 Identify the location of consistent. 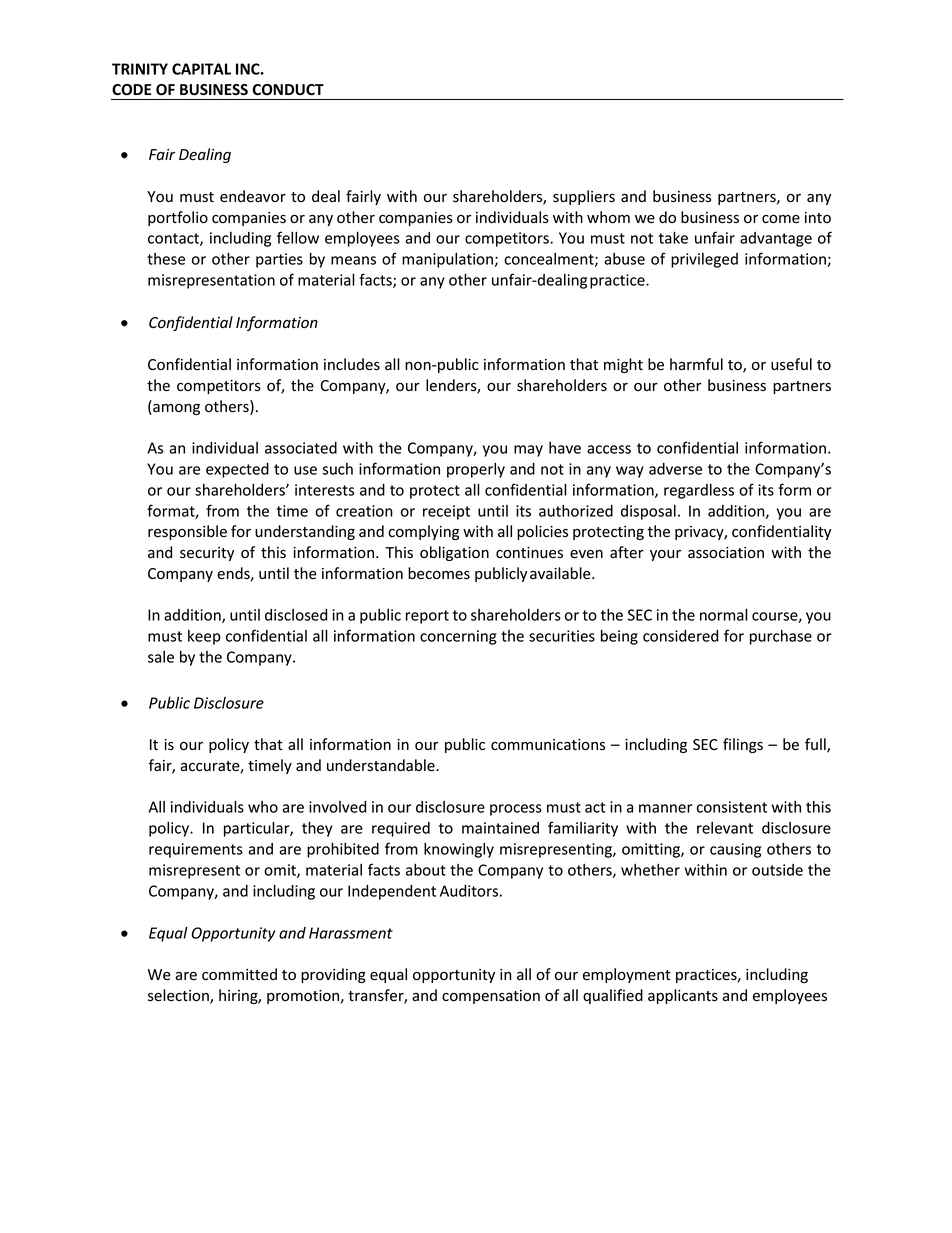
(732, 807).
